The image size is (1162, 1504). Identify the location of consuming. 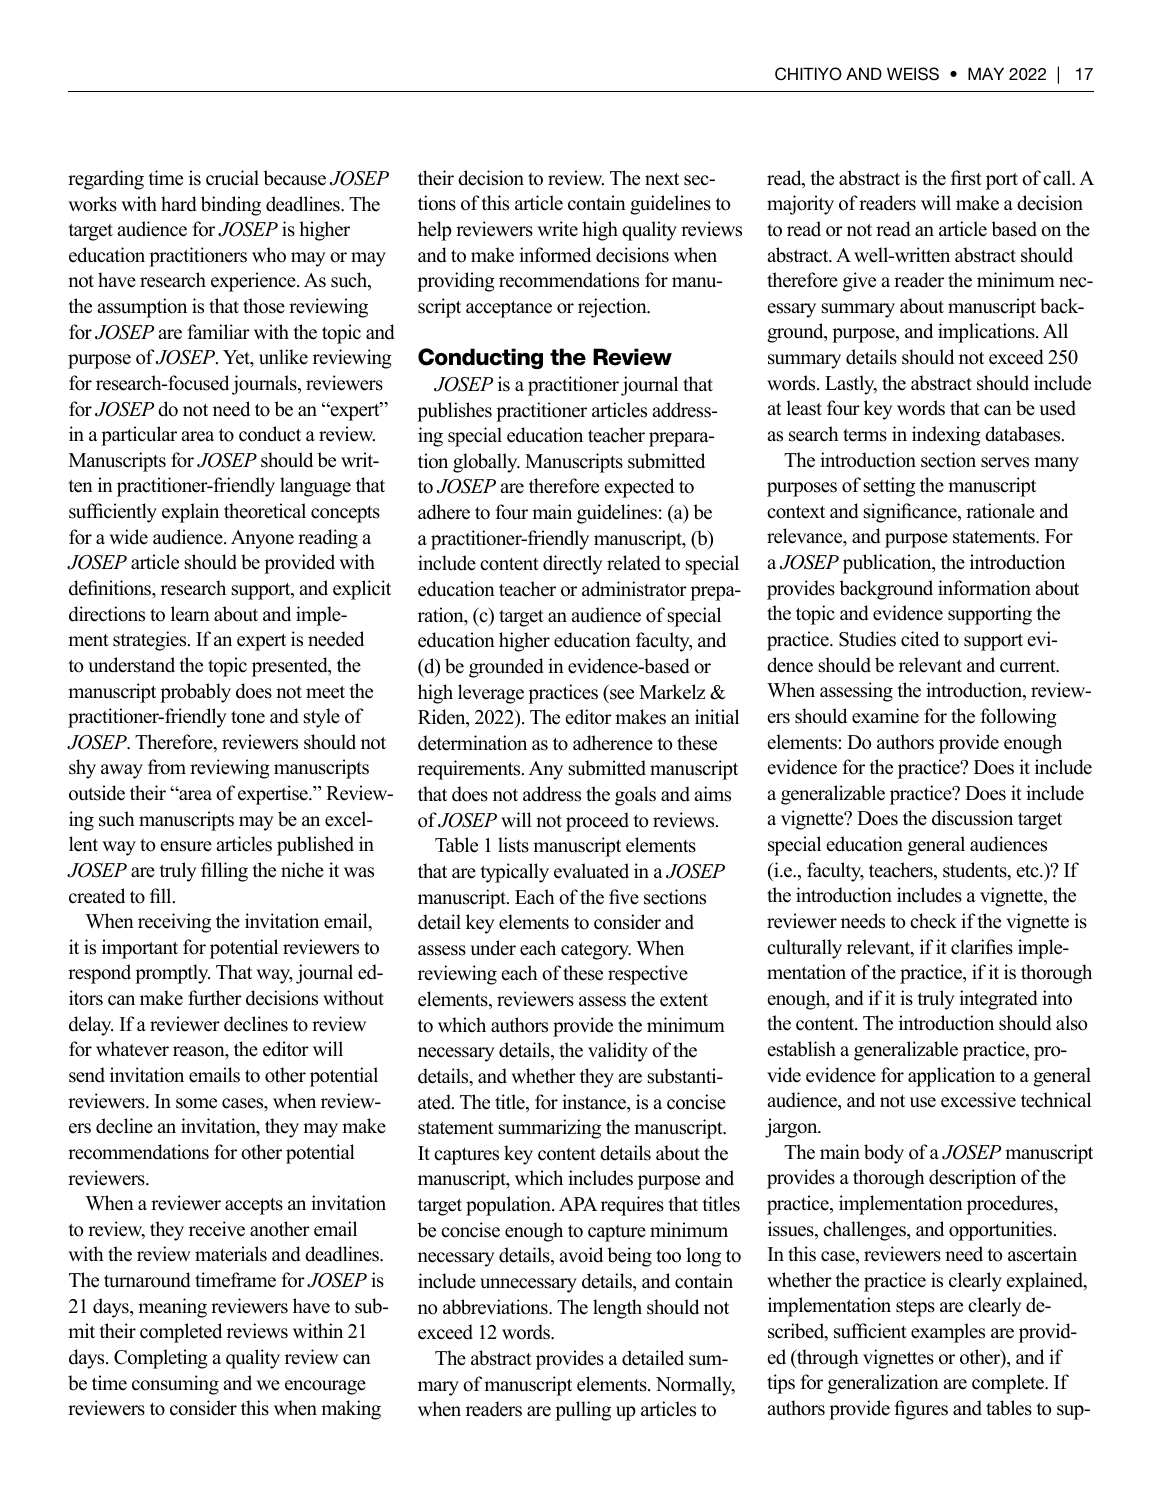
(175, 1385).
